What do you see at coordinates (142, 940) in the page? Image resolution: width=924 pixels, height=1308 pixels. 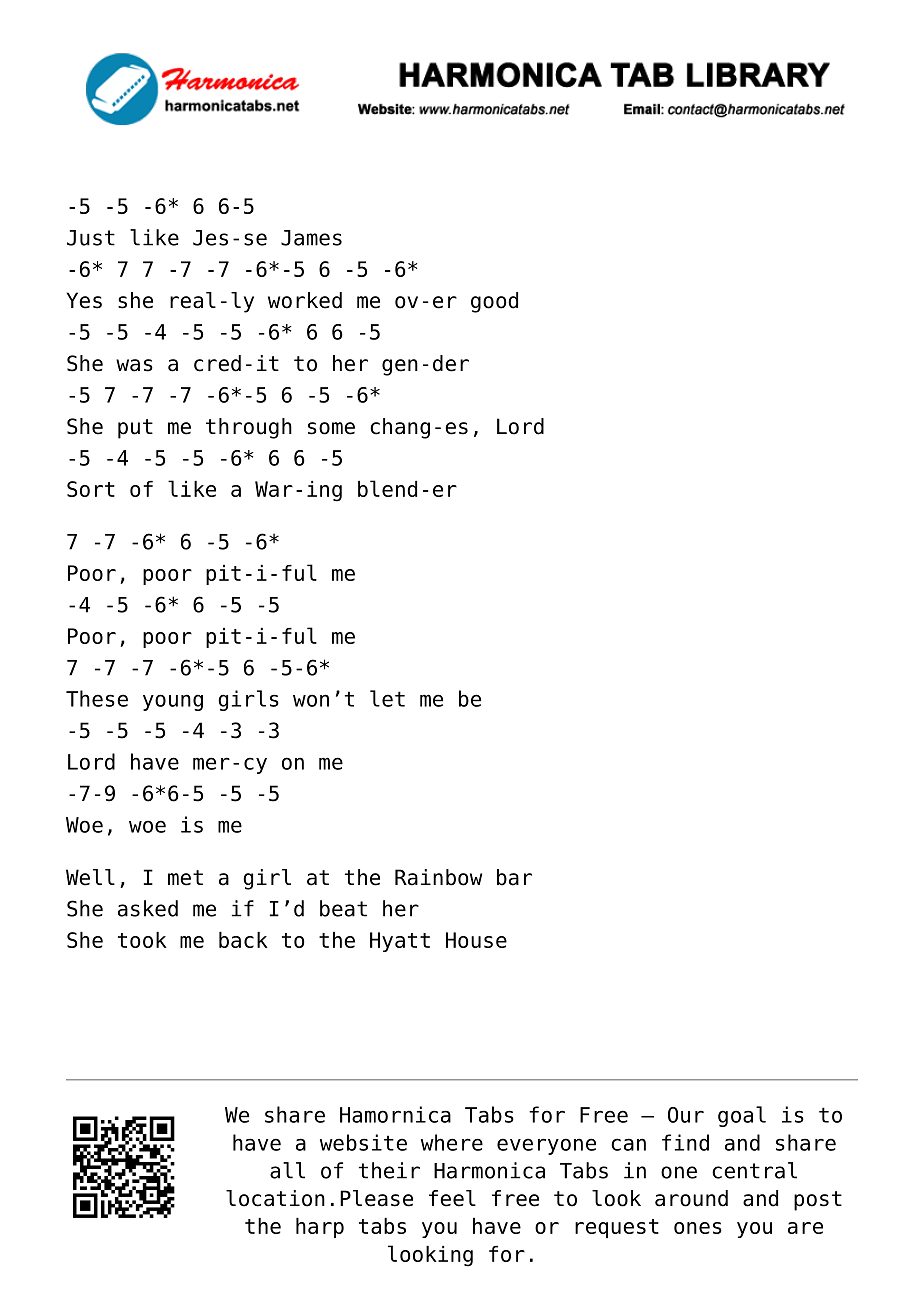 I see `took` at bounding box center [142, 940].
